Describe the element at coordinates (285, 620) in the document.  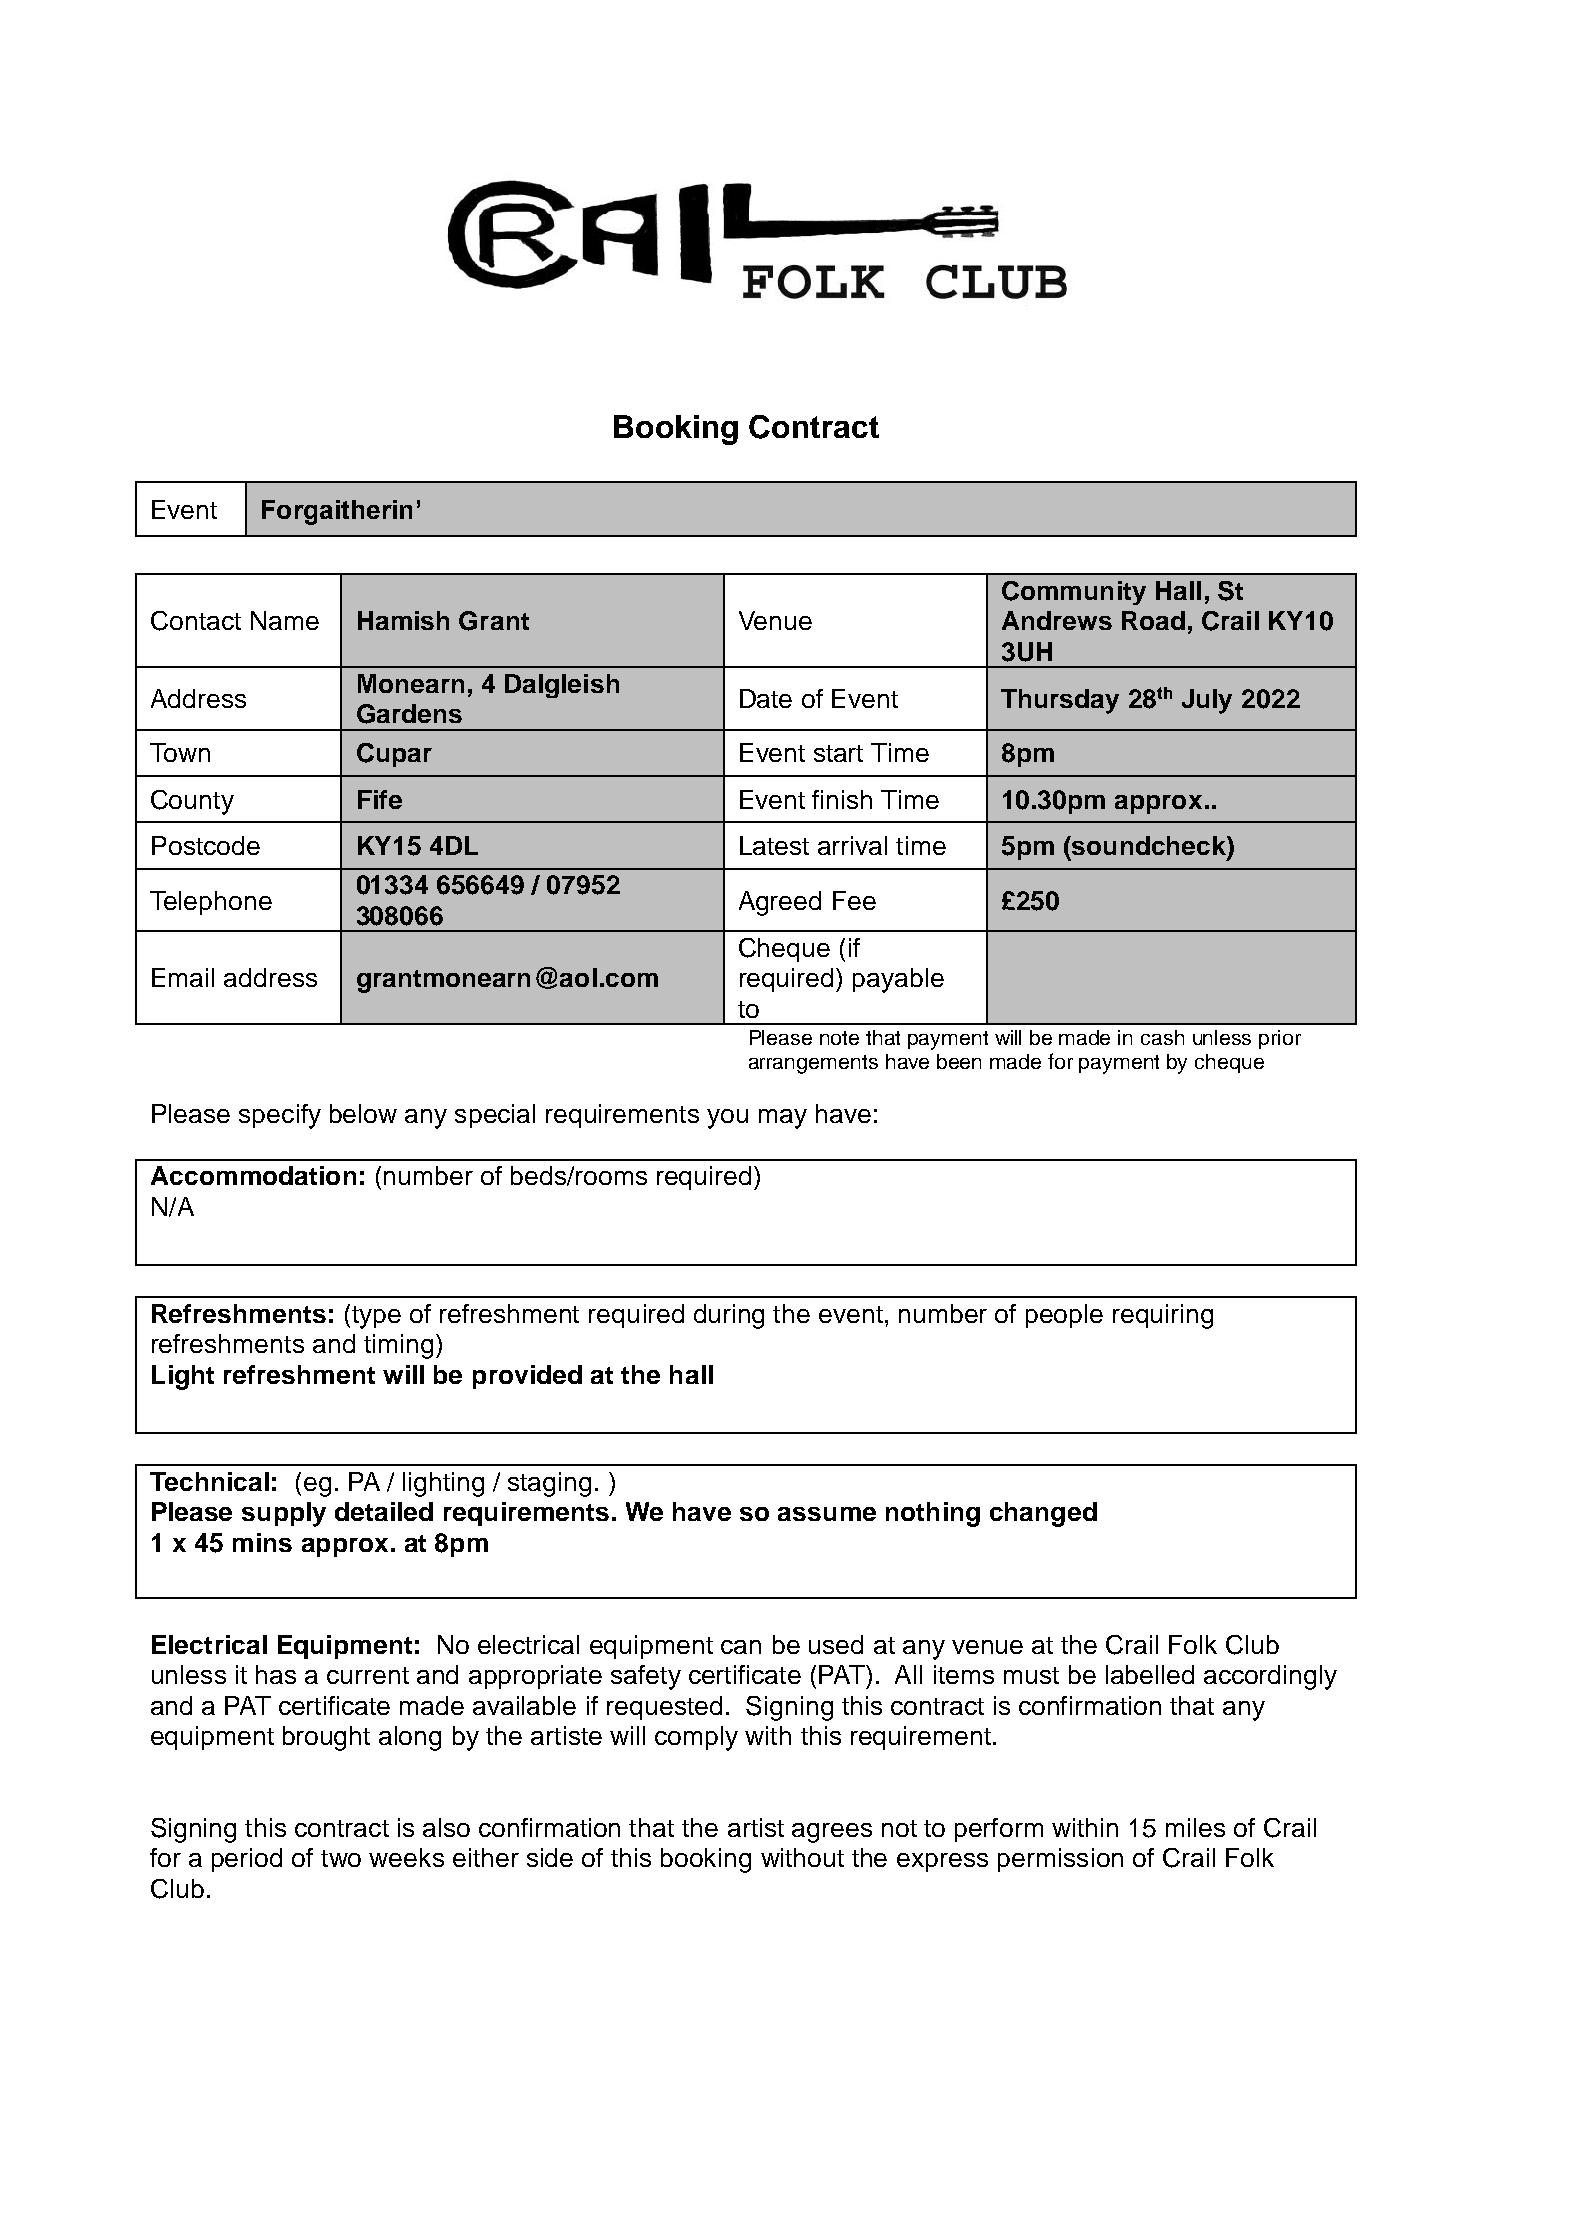
I see `Name` at that location.
